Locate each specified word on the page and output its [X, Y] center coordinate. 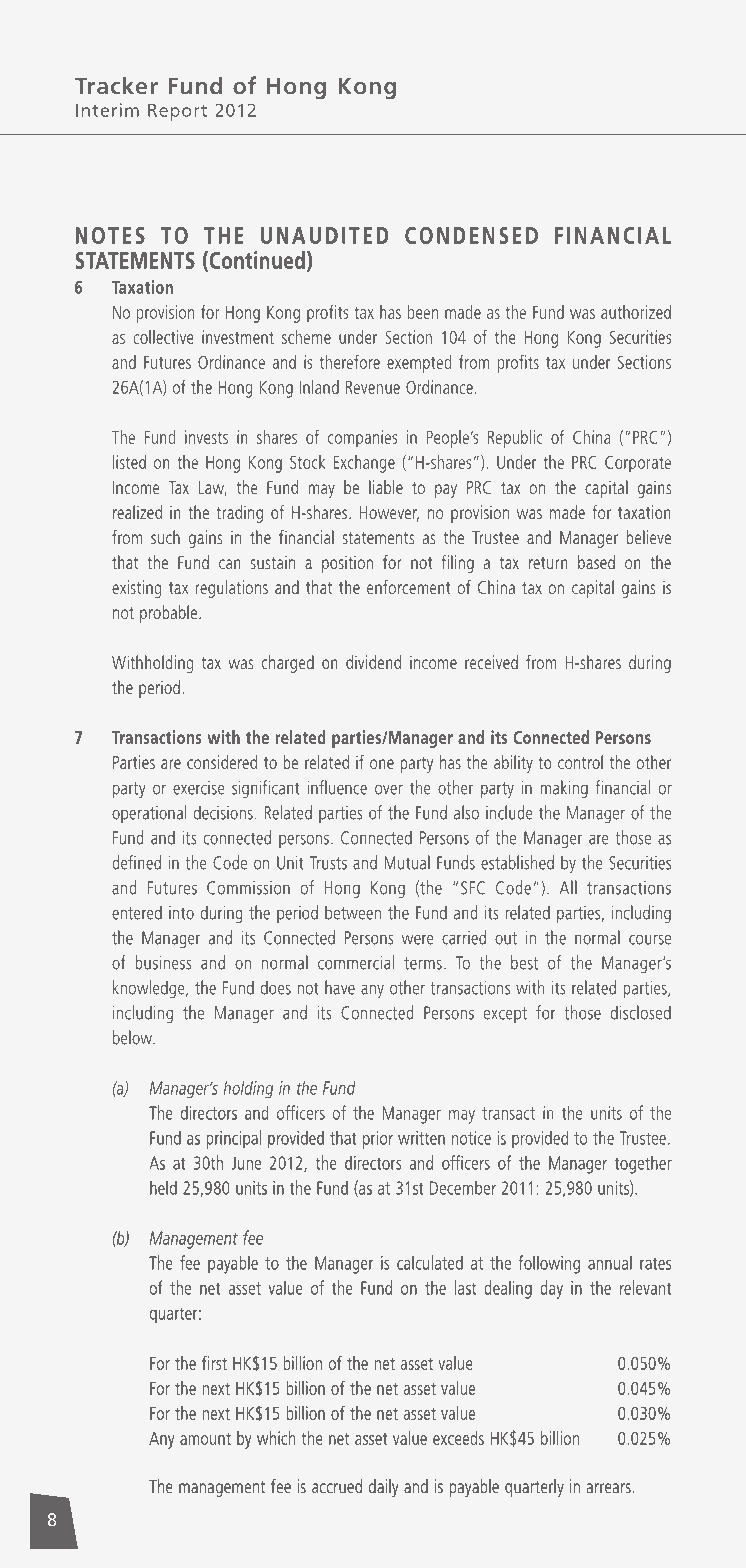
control [580, 762]
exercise [198, 788]
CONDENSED [471, 235]
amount [205, 1439]
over [389, 789]
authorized [636, 312]
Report [177, 112]
